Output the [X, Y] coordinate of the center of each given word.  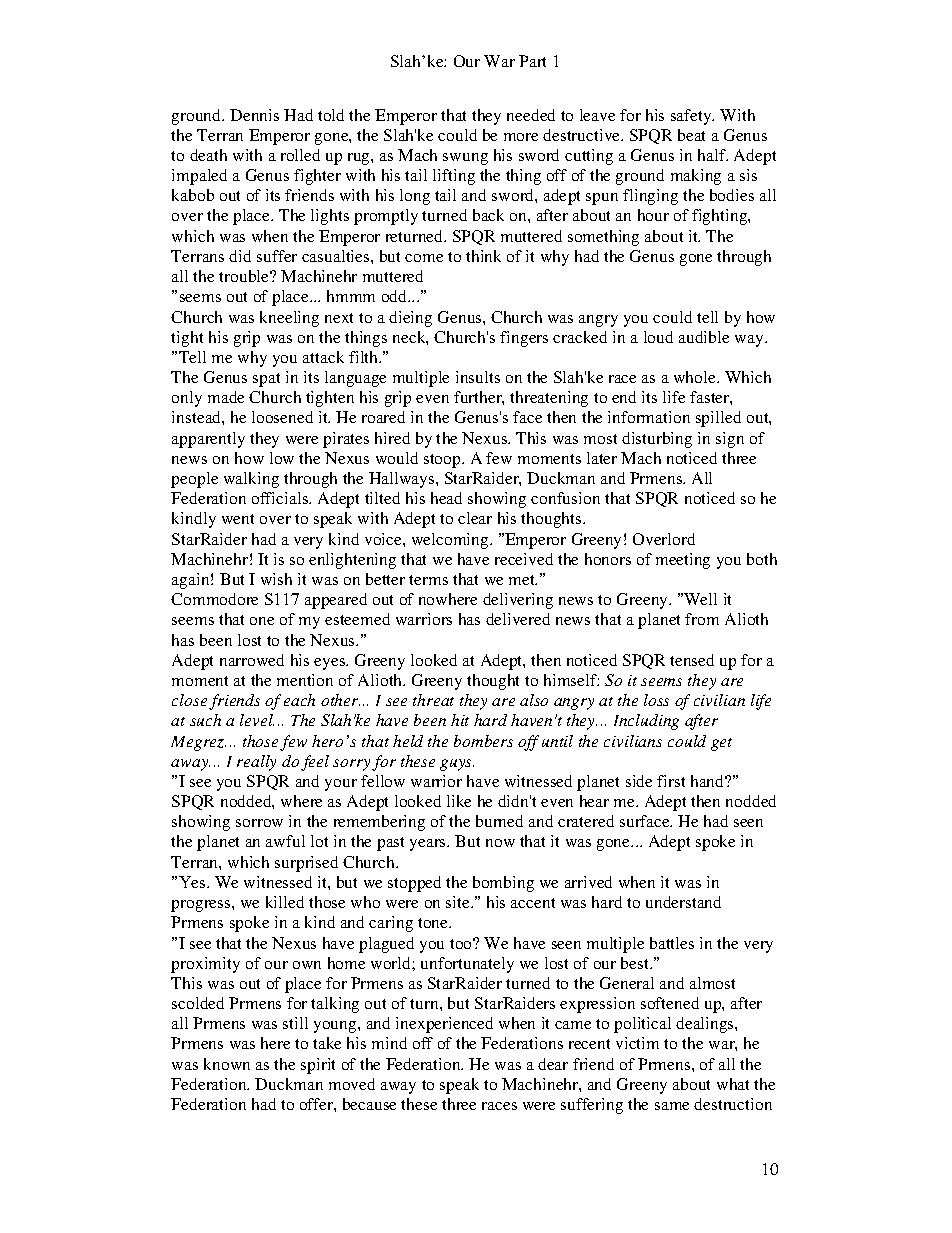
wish [276, 579]
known [227, 1064]
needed [531, 115]
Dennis [254, 115]
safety [692, 117]
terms [428, 580]
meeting [683, 561]
